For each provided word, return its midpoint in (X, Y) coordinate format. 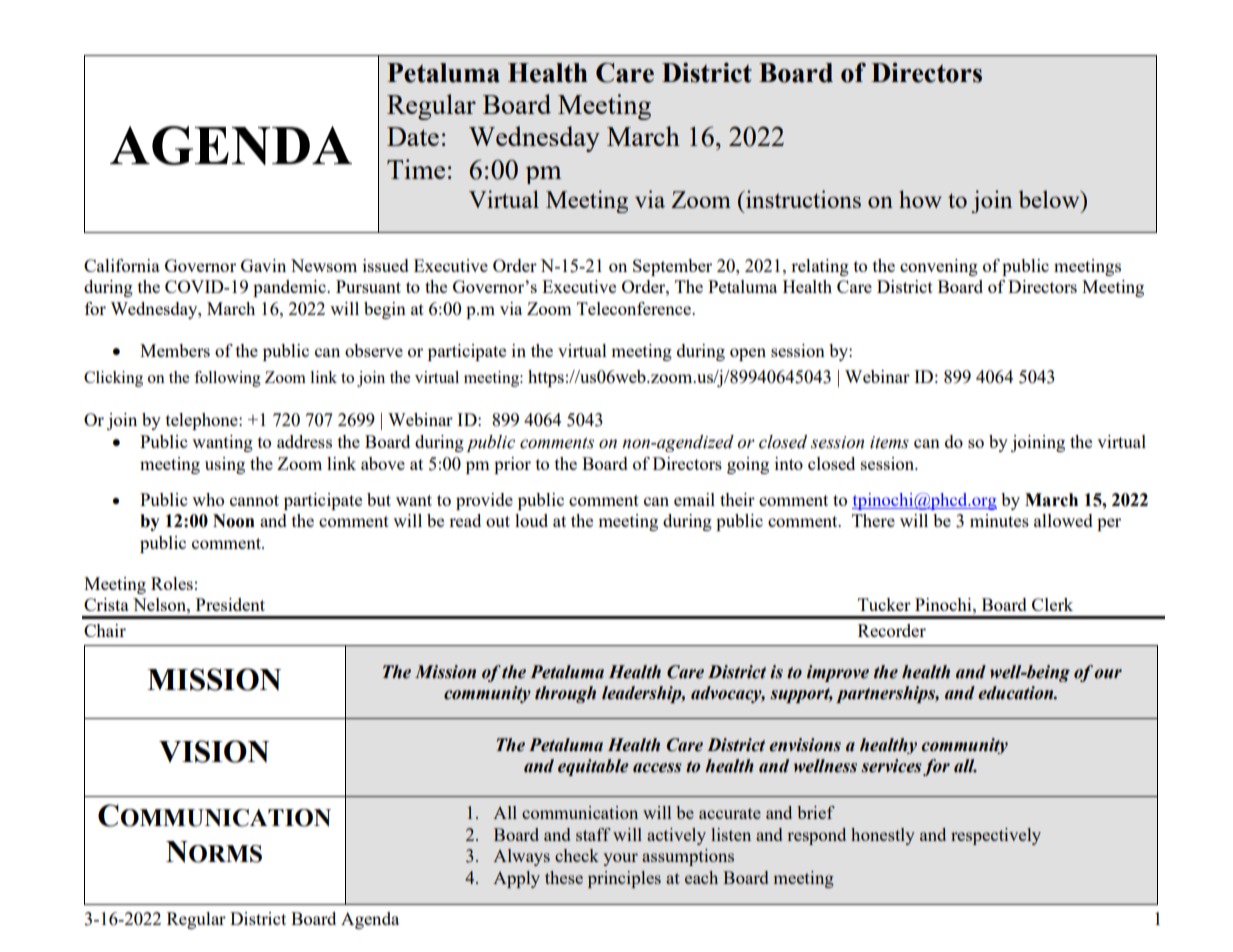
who (208, 499)
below (1050, 199)
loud (531, 520)
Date (413, 136)
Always (521, 857)
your (620, 859)
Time (416, 169)
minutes (999, 520)
